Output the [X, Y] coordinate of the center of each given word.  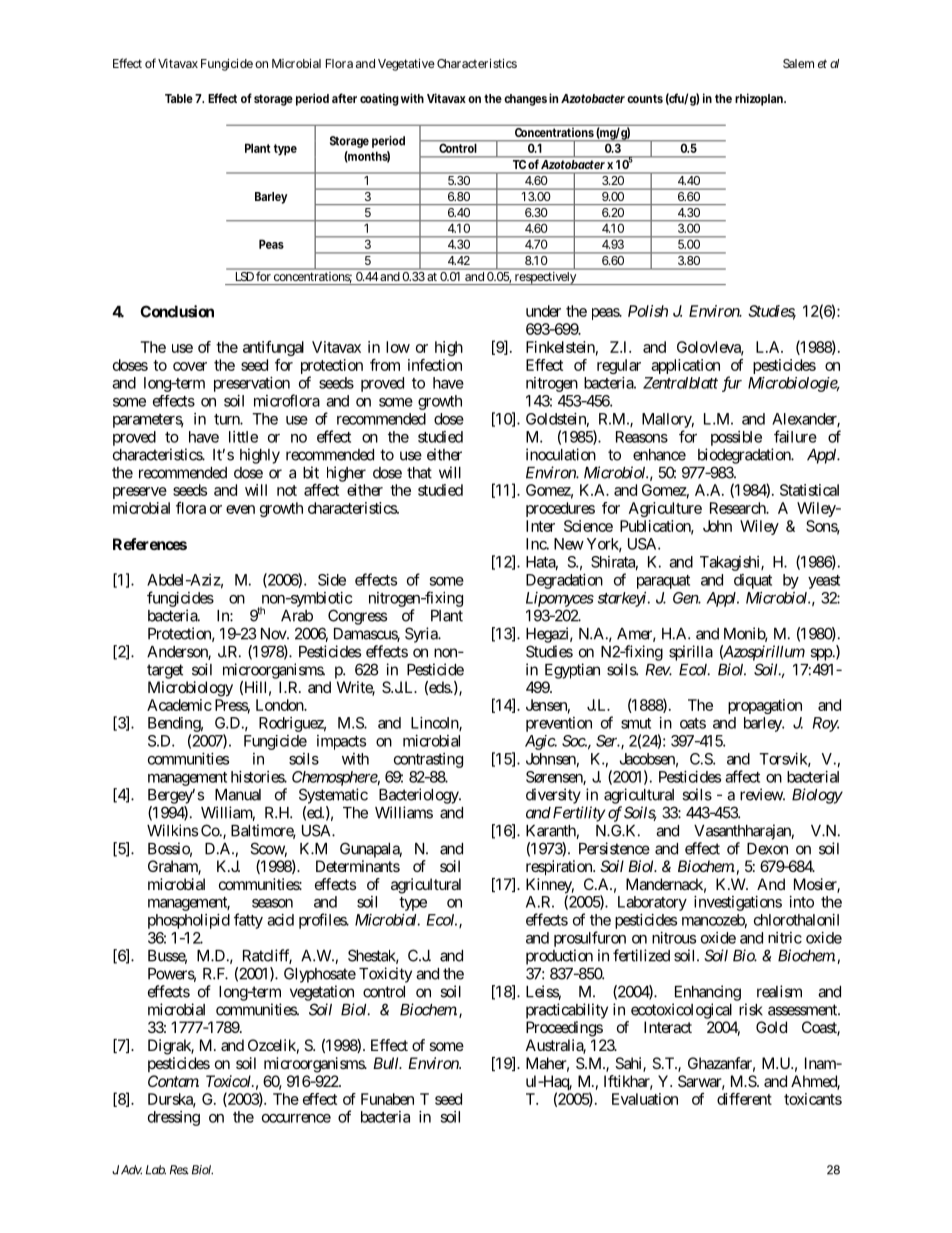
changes [525, 100]
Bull [387, 1063]
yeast [824, 582]
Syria [422, 635]
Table [179, 98]
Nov [274, 634]
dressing [174, 1118]
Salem [798, 63]
